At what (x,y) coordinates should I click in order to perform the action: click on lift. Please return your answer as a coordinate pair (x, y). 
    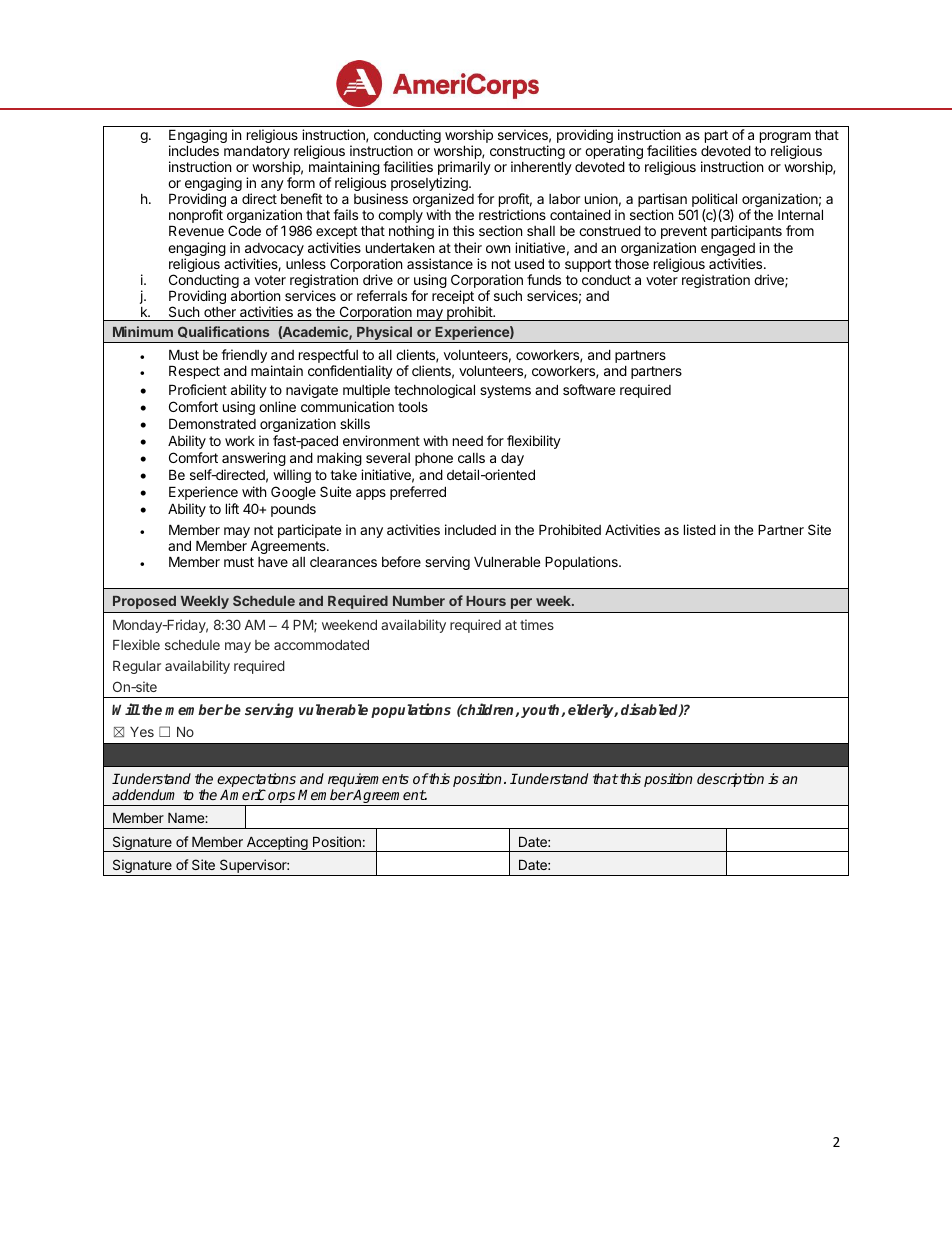
    Looking at the image, I should click on (232, 508).
